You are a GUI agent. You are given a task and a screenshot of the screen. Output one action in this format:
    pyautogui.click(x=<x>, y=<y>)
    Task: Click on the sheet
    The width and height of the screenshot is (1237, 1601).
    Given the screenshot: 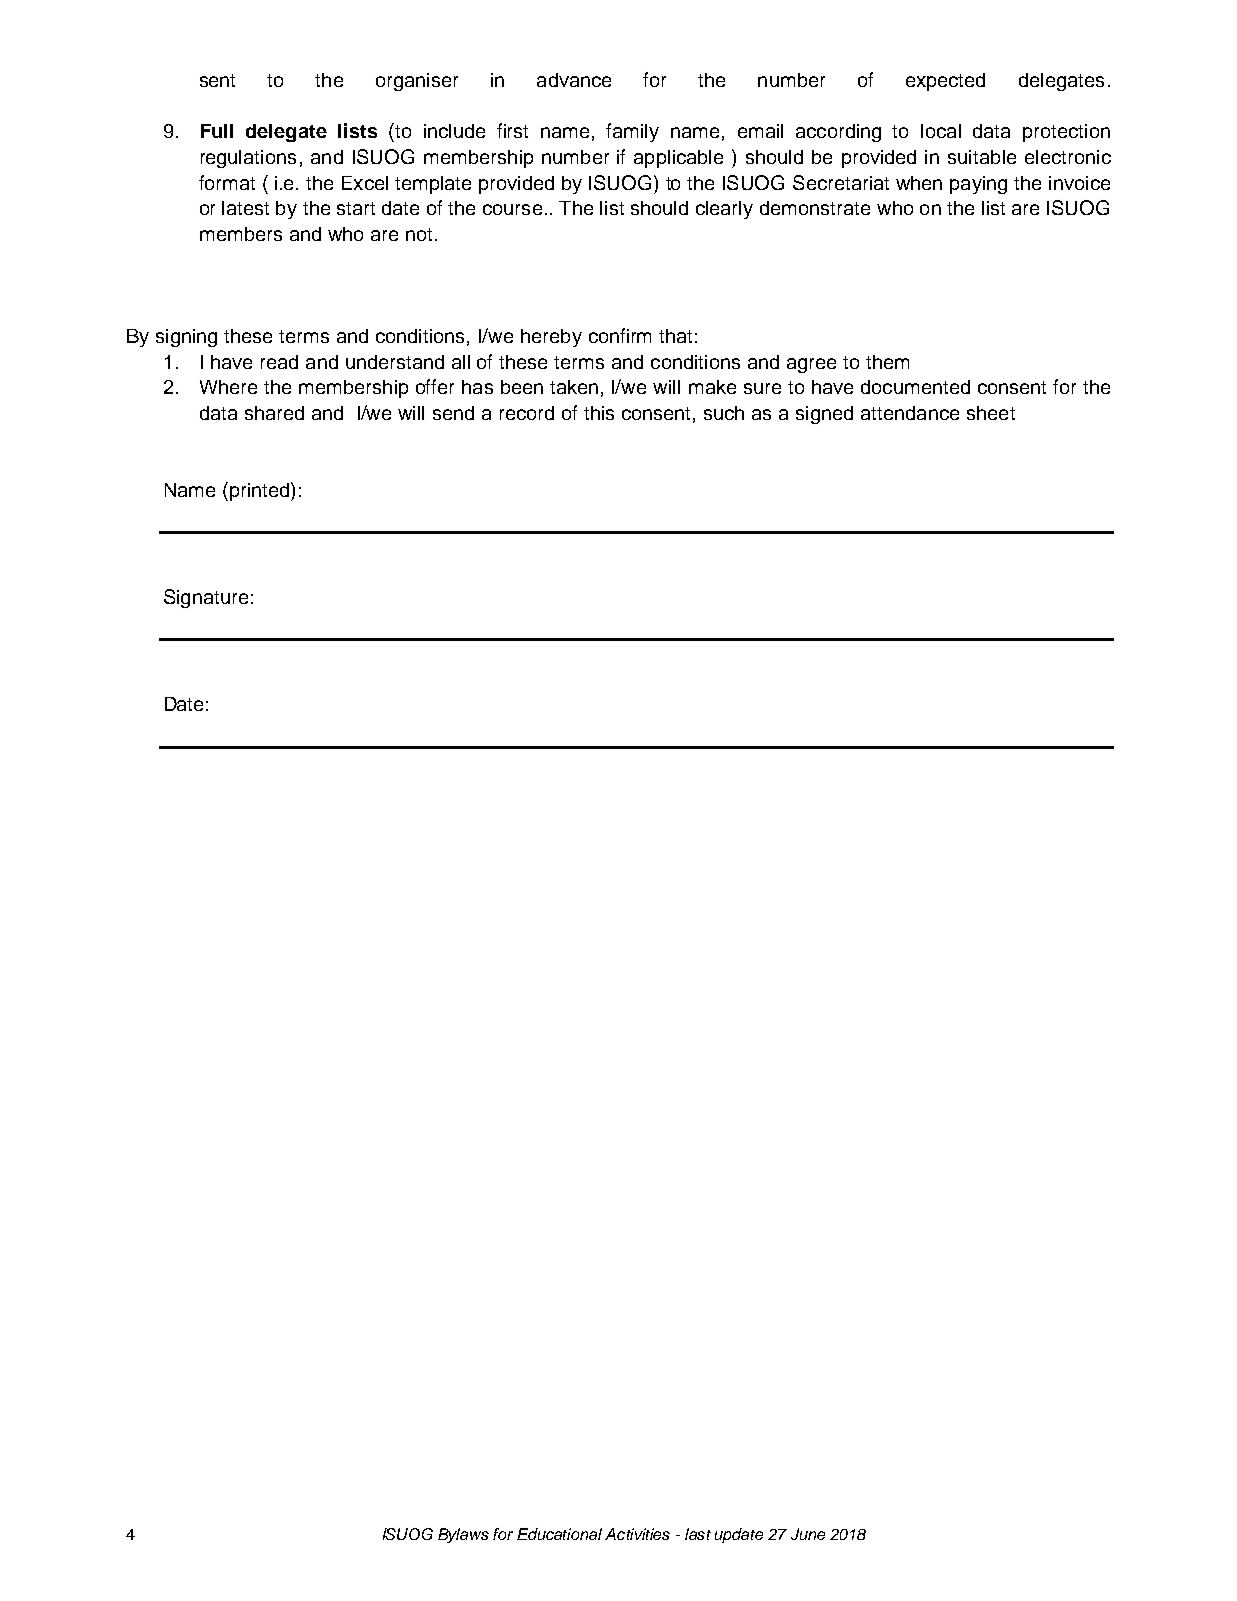 What is the action you would take?
    pyautogui.click(x=991, y=413)
